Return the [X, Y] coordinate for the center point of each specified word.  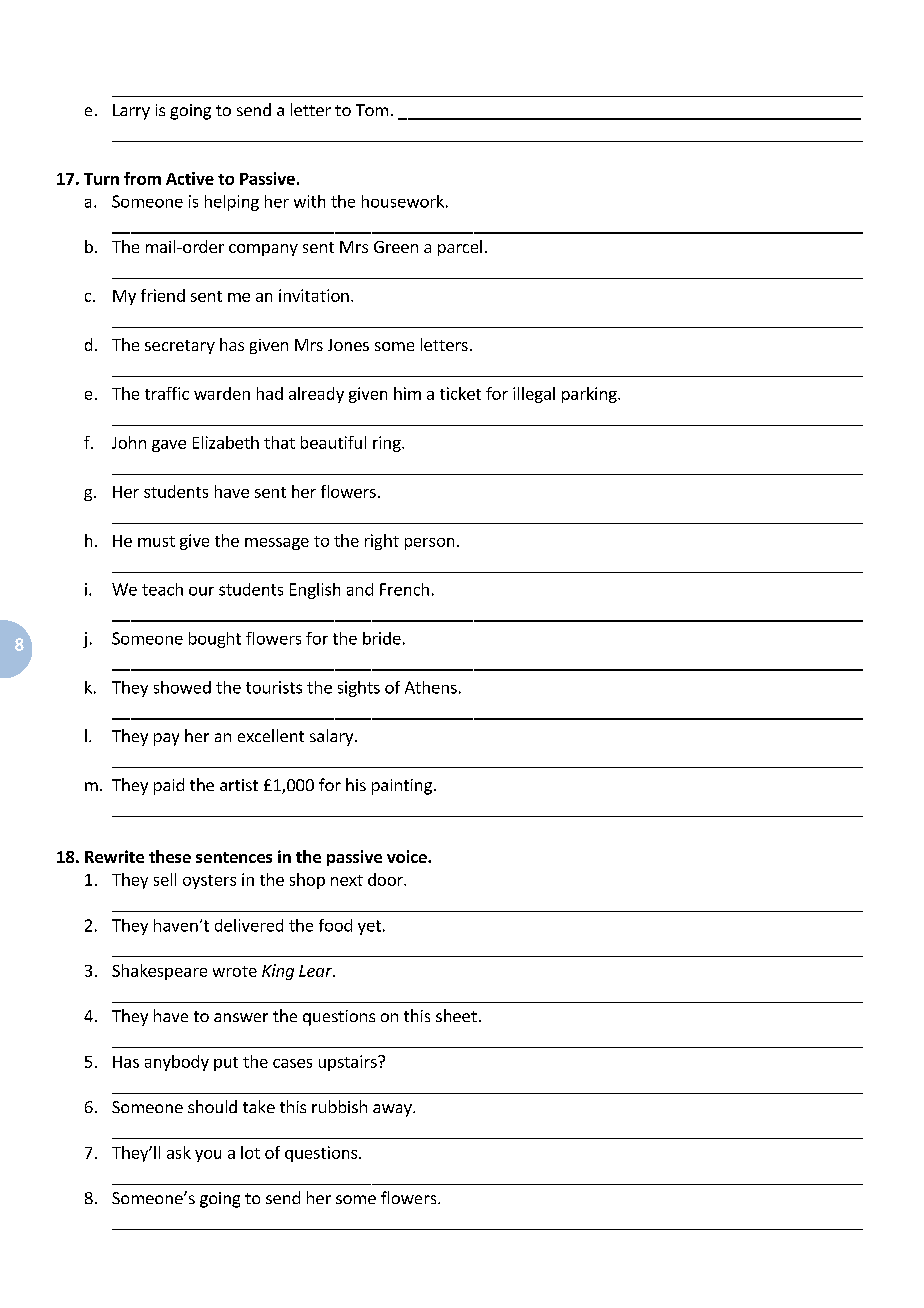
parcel [460, 248]
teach [162, 589]
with [309, 201]
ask [179, 1152]
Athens [431, 687]
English [315, 591]
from [142, 178]
